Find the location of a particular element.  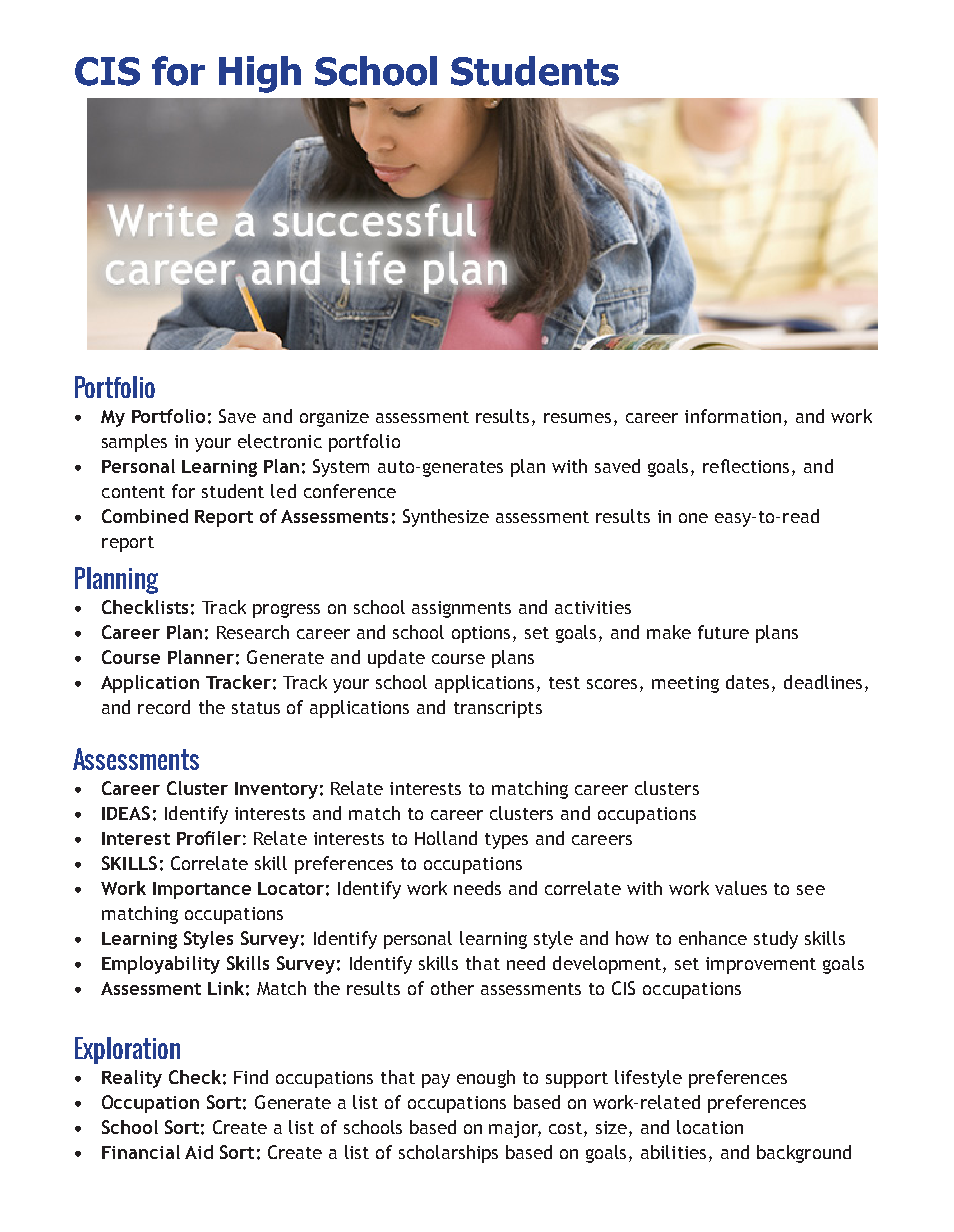

Inventory is located at coordinates (276, 790).
